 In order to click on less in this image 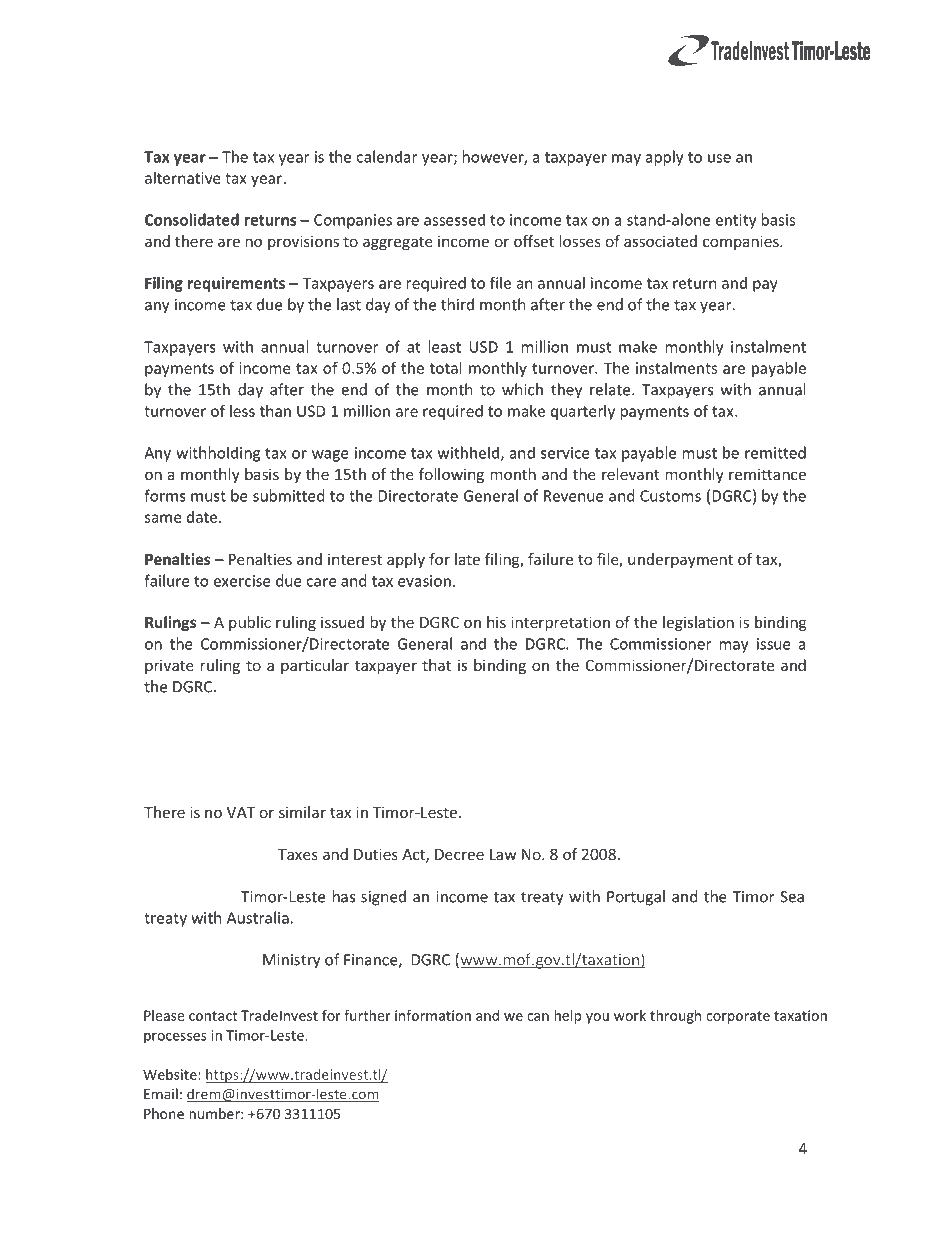, I will do `click(242, 411)`.
